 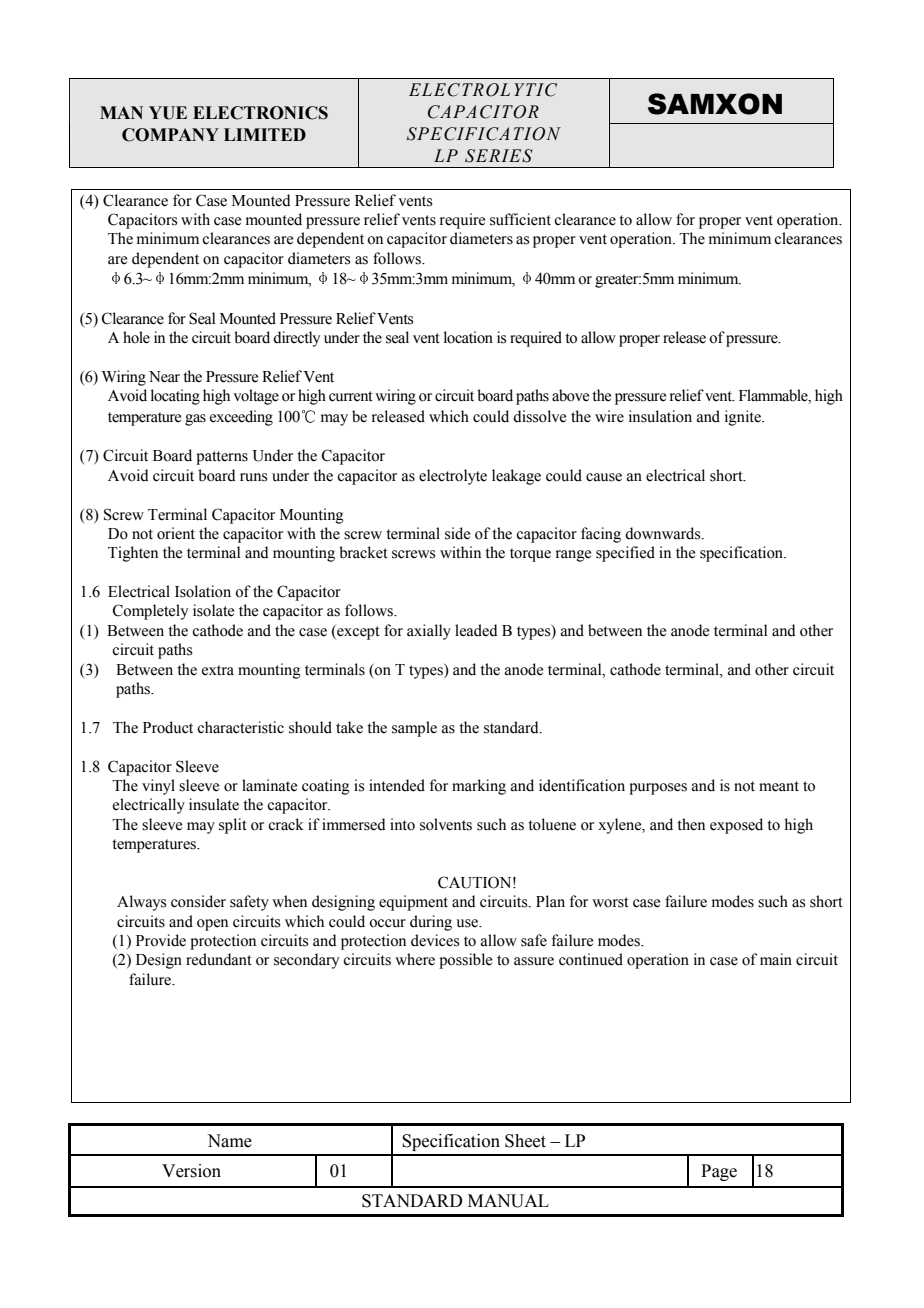 I want to click on MANUAL, so click(x=508, y=1201).
